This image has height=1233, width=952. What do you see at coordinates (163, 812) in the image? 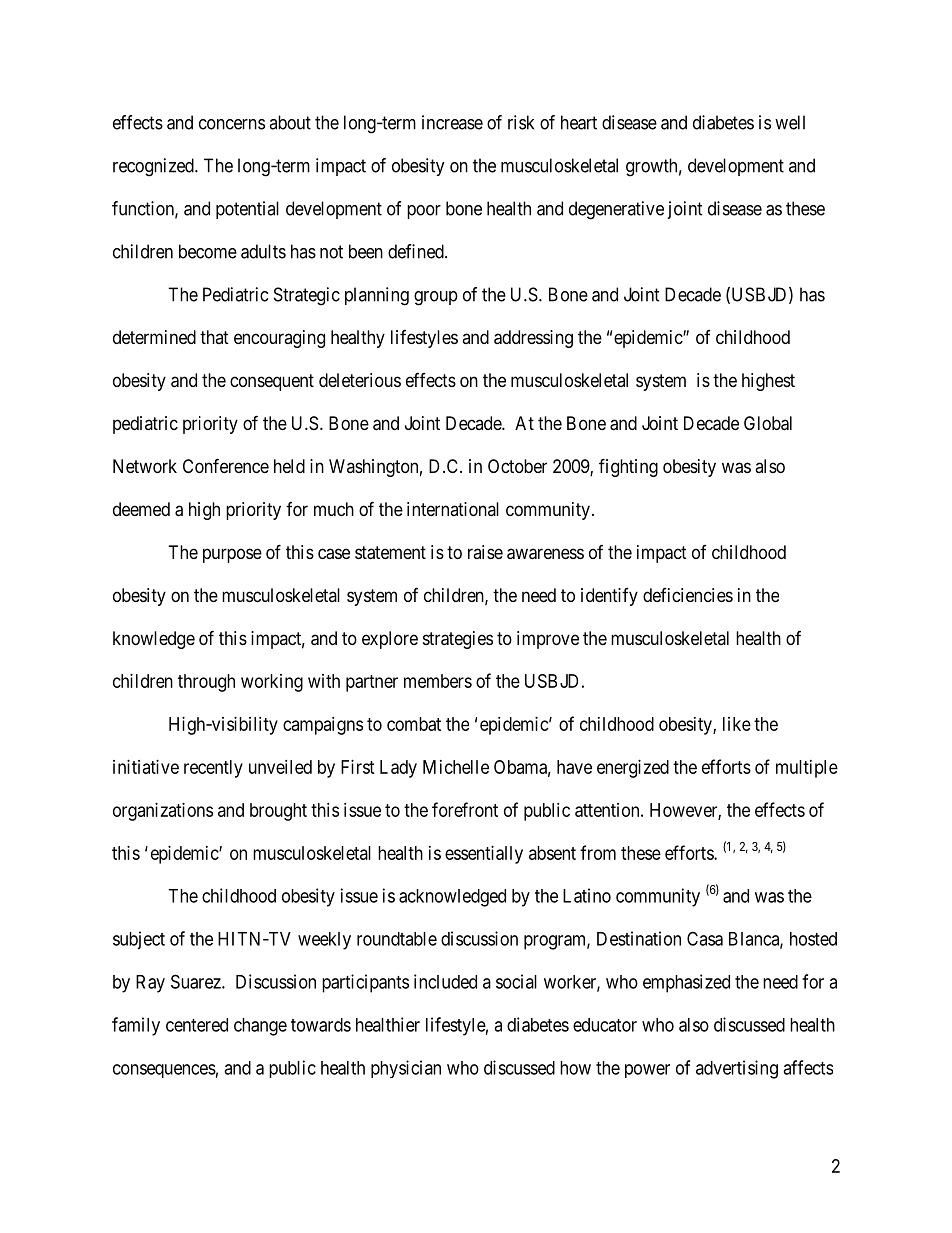
I see `organizations` at bounding box center [163, 812].
